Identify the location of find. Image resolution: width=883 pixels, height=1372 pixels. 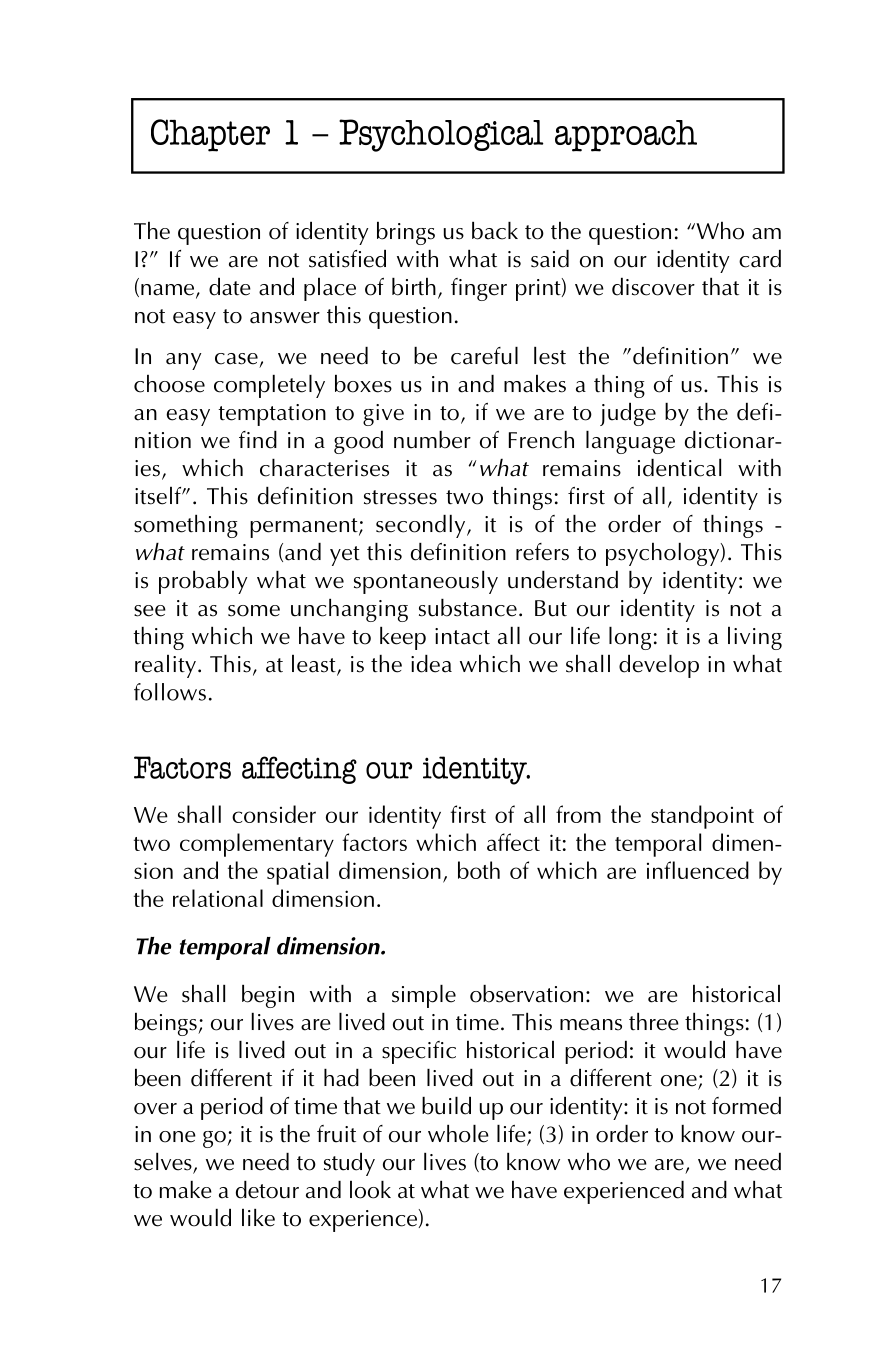
(258, 440).
